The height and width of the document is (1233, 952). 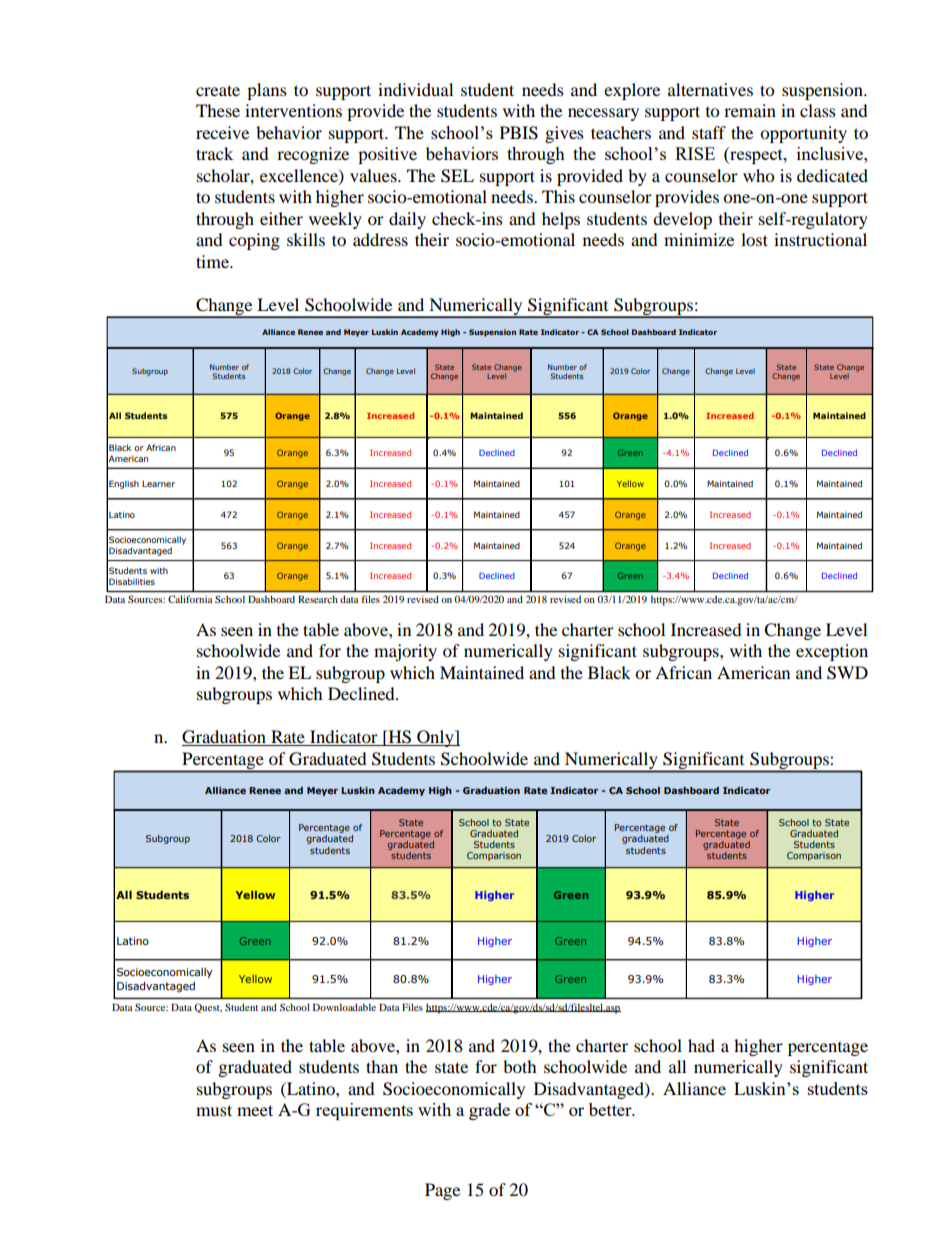 I want to click on grade, so click(x=489, y=1111).
